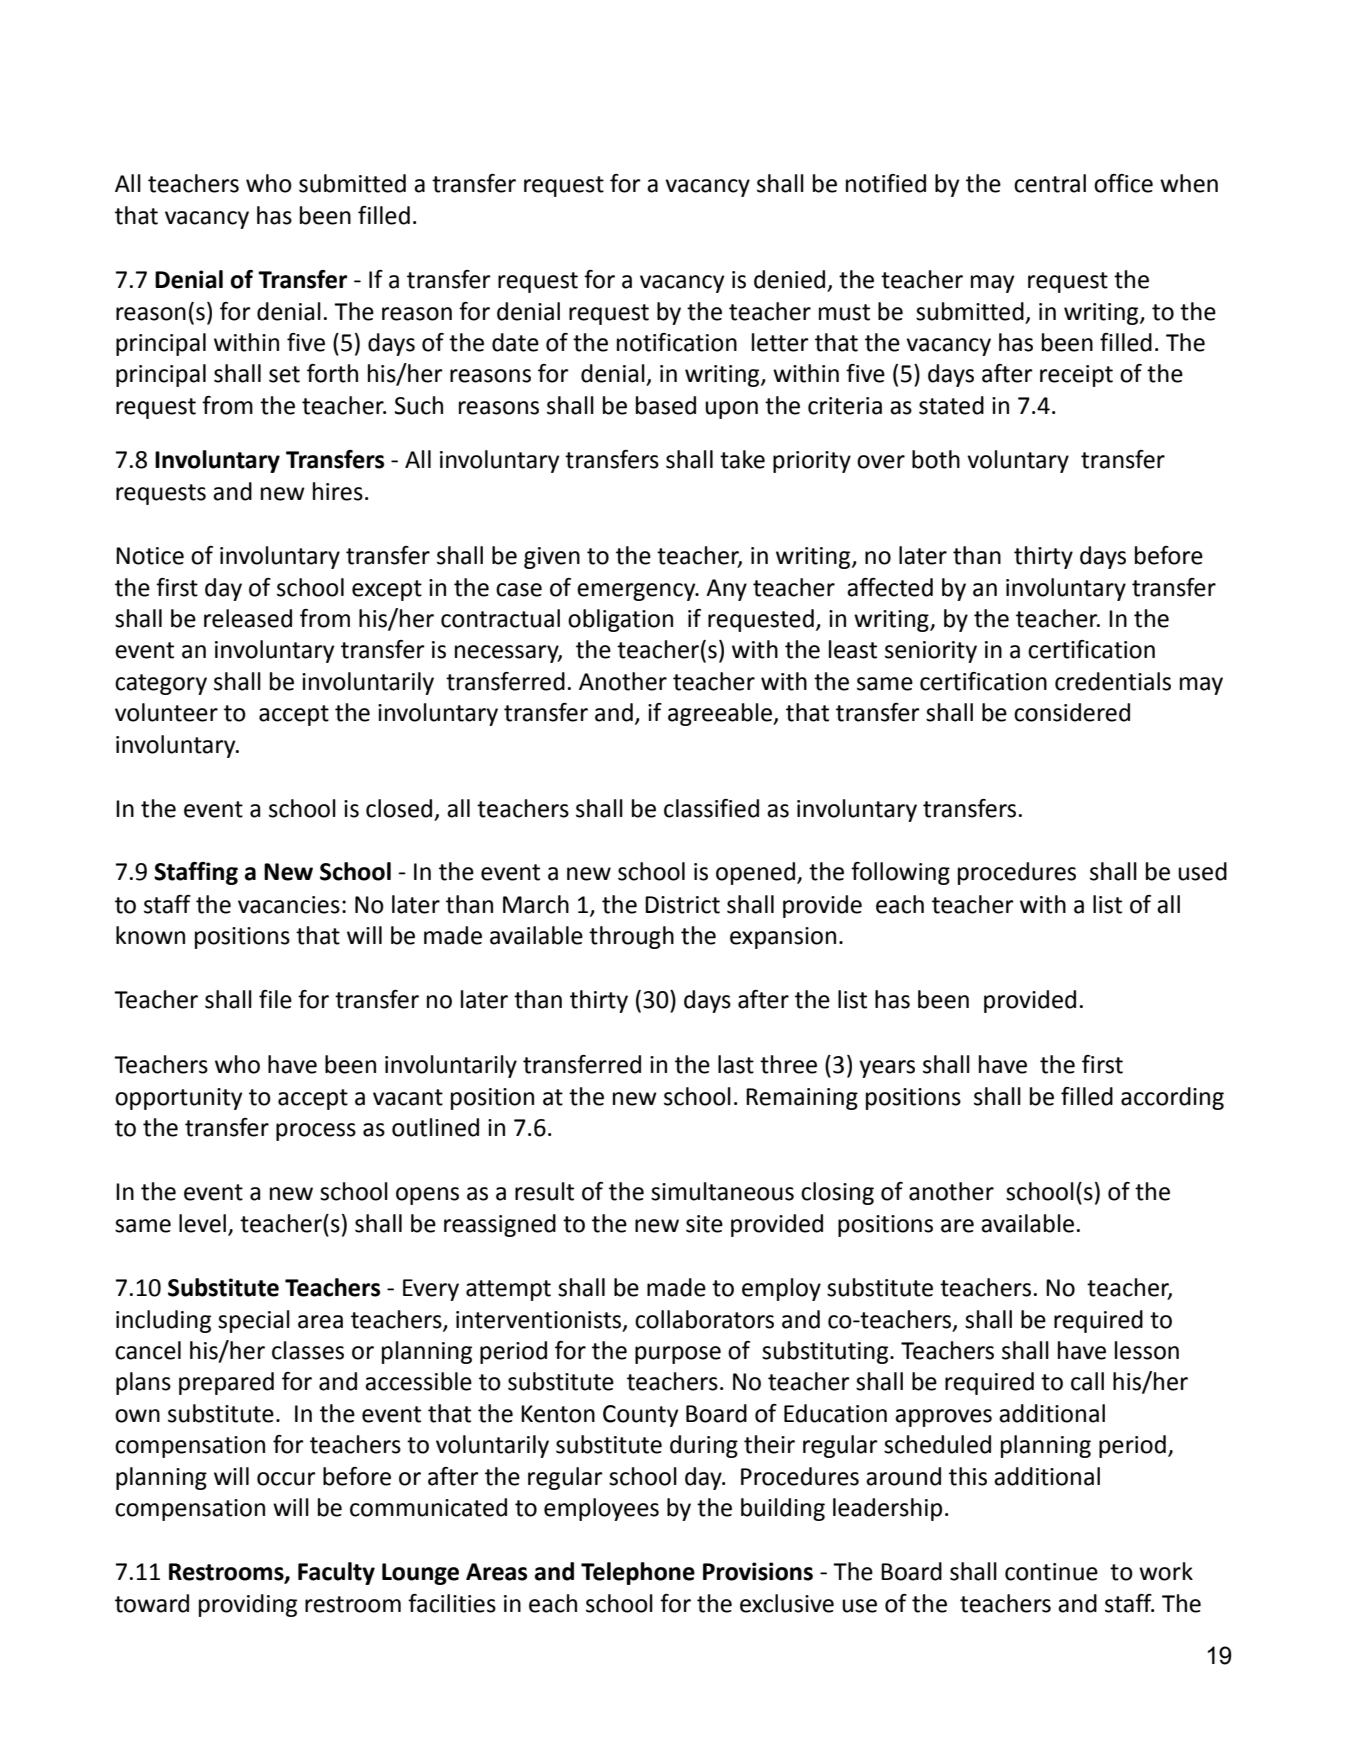  Describe the element at coordinates (284, 374) in the screenshot. I see `set` at that location.
